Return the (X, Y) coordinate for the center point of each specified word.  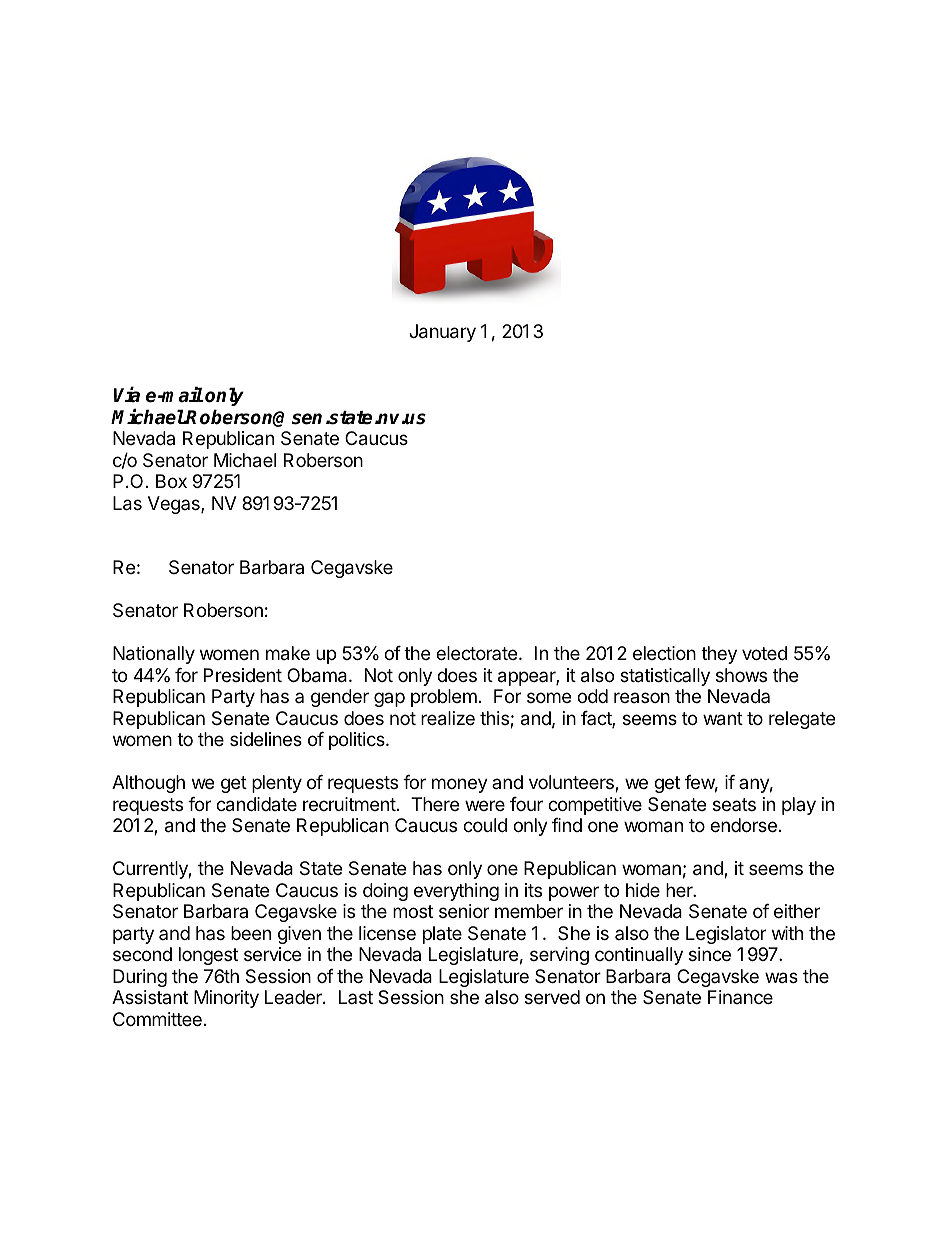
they (719, 655)
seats (734, 804)
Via (127, 395)
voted (764, 653)
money (460, 785)
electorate (476, 653)
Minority (226, 999)
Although (148, 784)
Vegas (175, 505)
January (442, 333)
